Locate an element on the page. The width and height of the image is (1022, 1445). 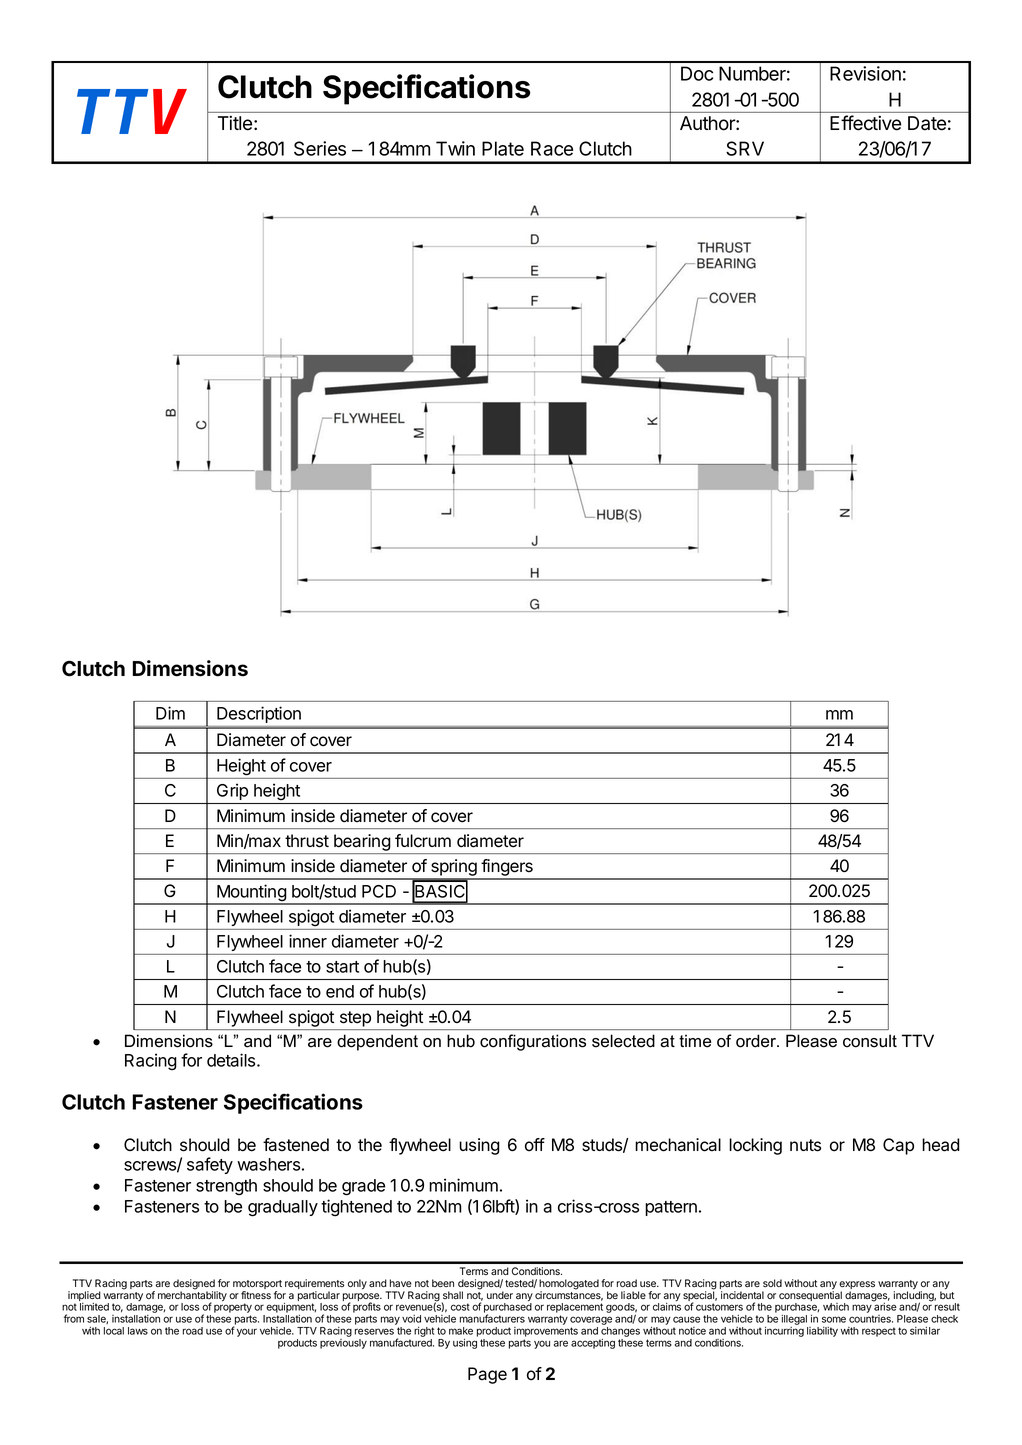
Plate is located at coordinates (503, 148).
